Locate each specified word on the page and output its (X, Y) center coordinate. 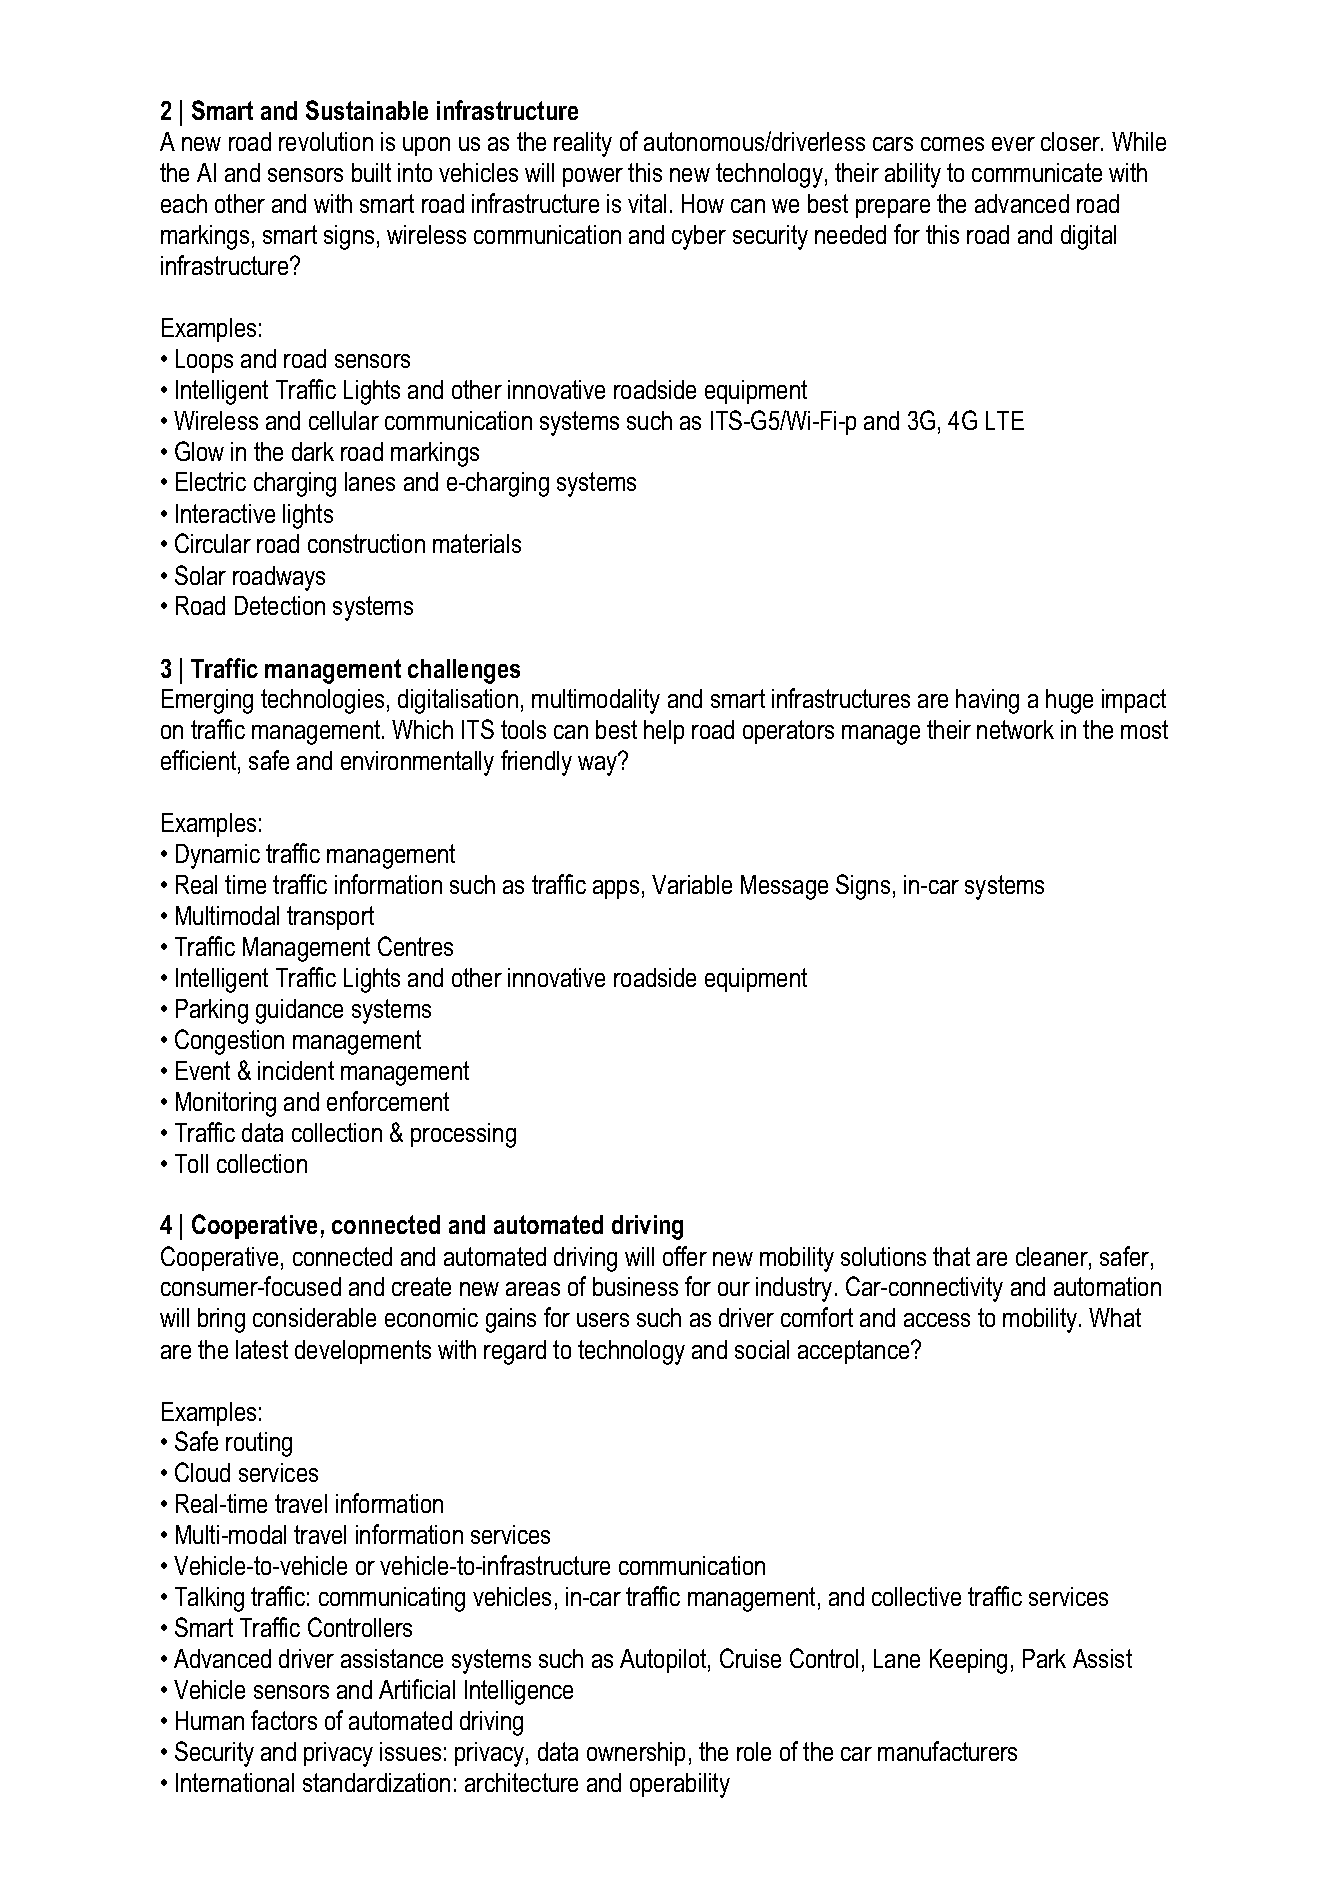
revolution (326, 141)
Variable (692, 884)
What (1115, 1317)
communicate (1037, 172)
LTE (1005, 420)
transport (330, 918)
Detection (280, 605)
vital (647, 203)
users (603, 1320)
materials (477, 543)
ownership (636, 1754)
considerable (314, 1317)
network (1015, 729)
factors (284, 1720)
